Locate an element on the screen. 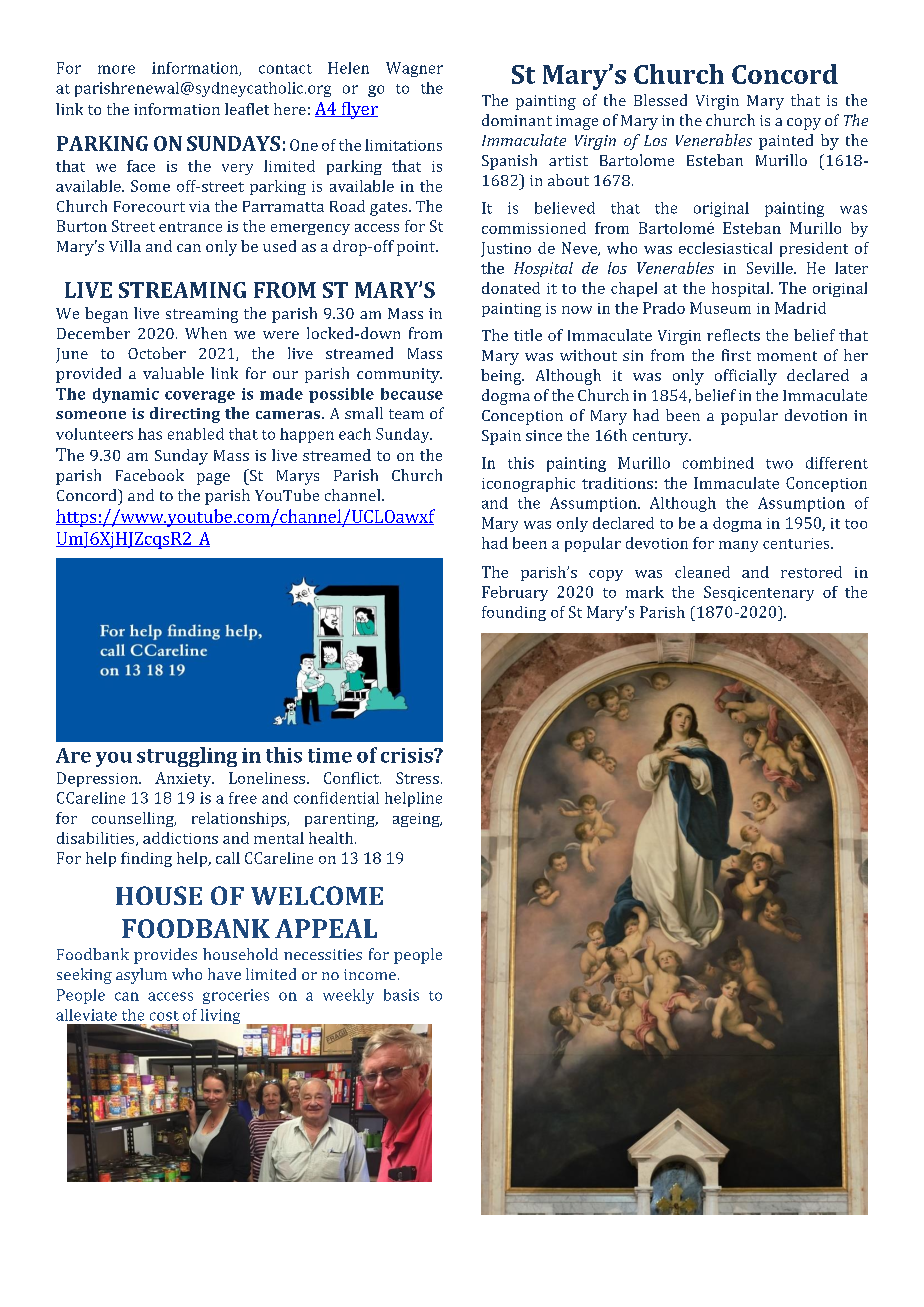 This screenshot has height=1307, width=924. dominant is located at coordinates (517, 120).
